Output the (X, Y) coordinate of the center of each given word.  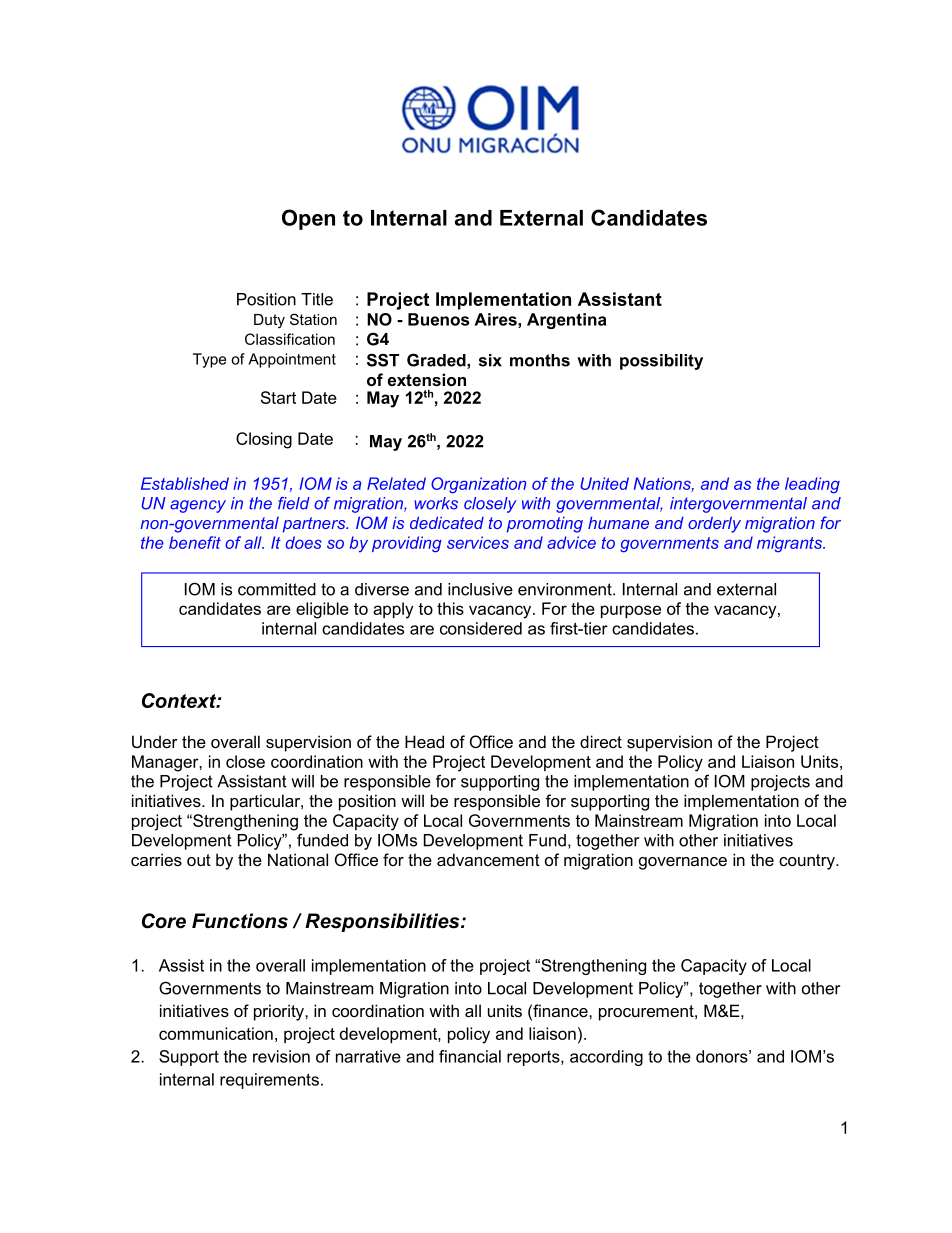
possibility (661, 362)
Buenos (438, 319)
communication (216, 1033)
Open (308, 219)
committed (277, 589)
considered (481, 628)
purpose (631, 611)
